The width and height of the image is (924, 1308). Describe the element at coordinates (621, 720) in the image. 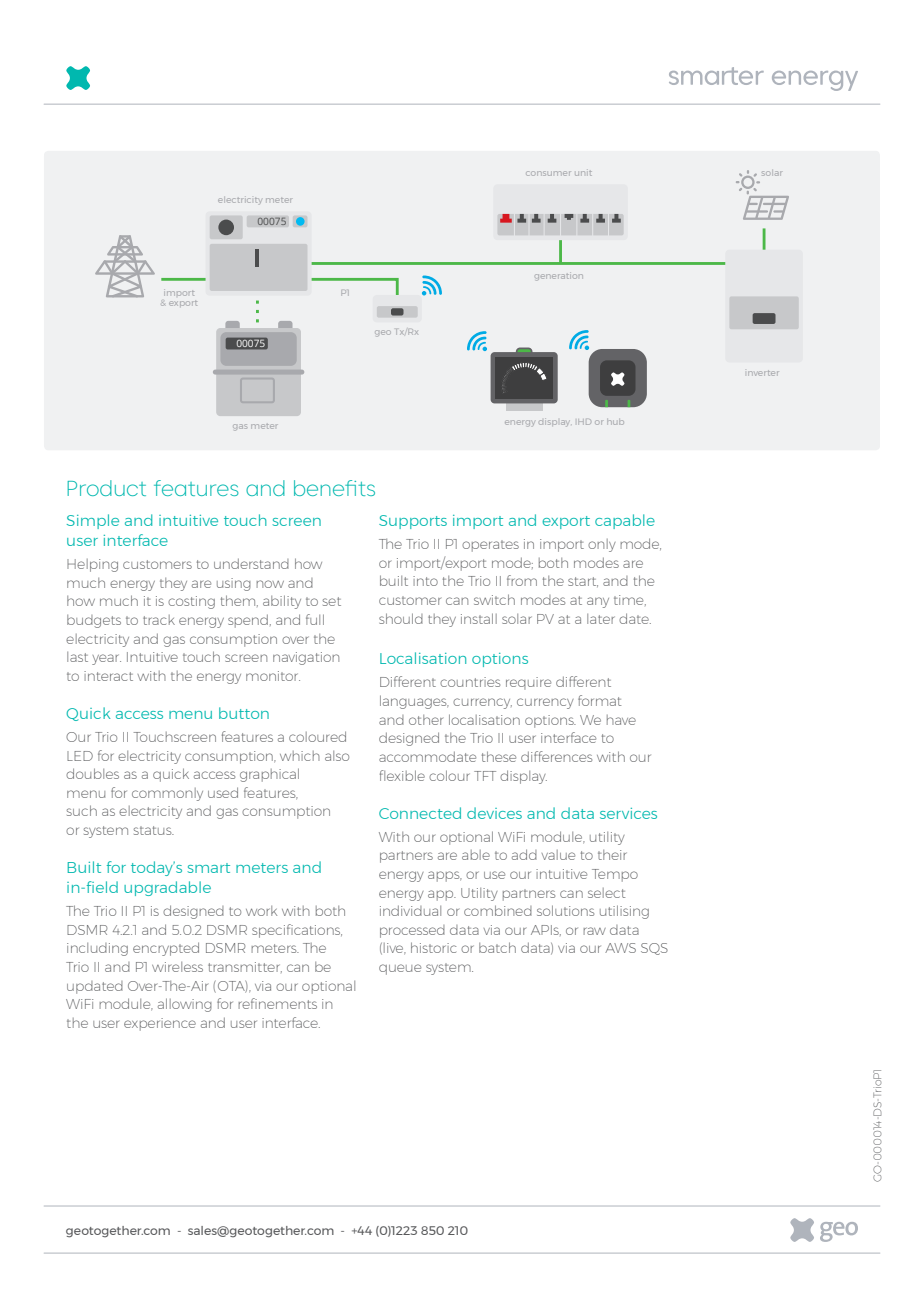

I see `have` at that location.
